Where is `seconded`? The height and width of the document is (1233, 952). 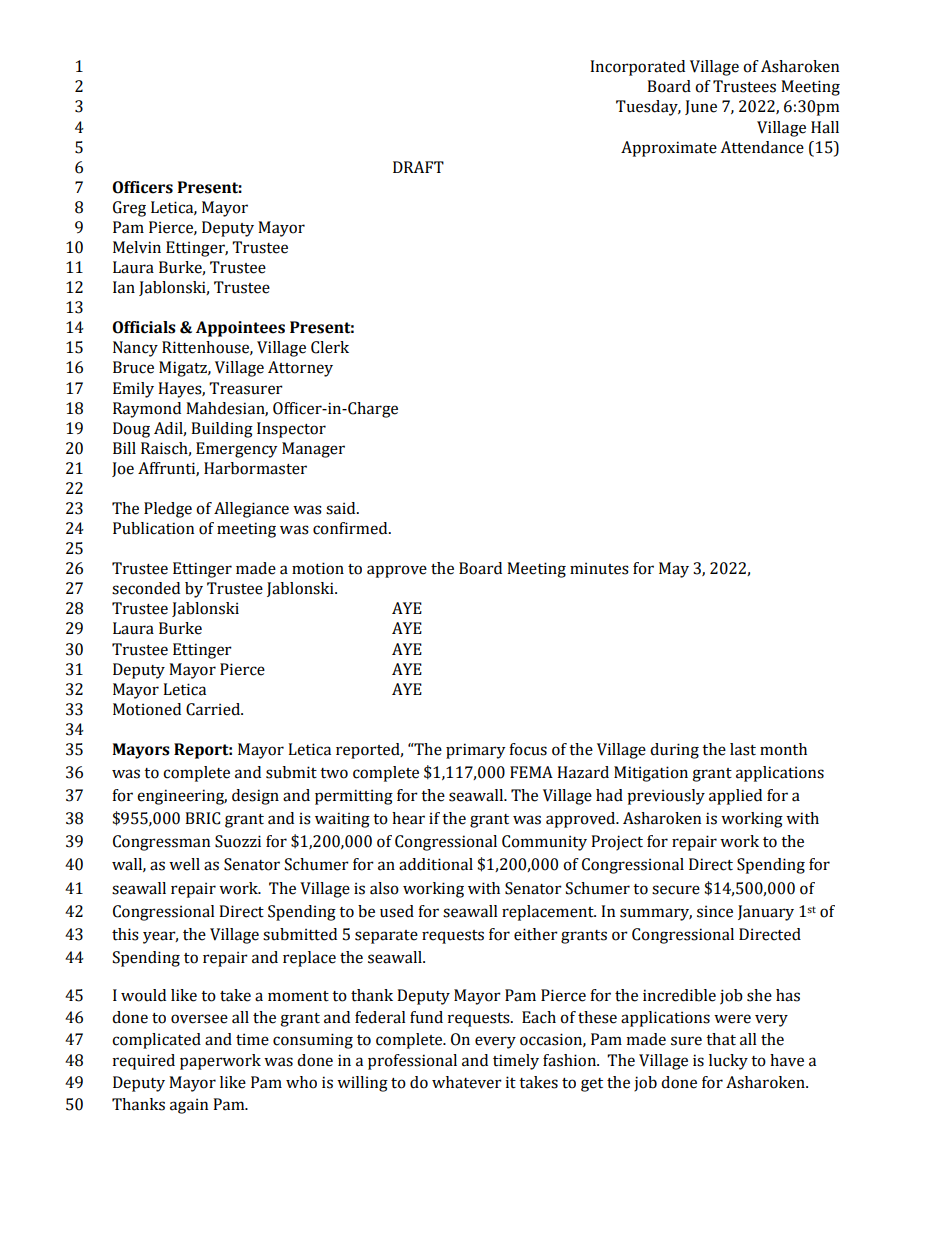
seconded is located at coordinates (146, 588).
